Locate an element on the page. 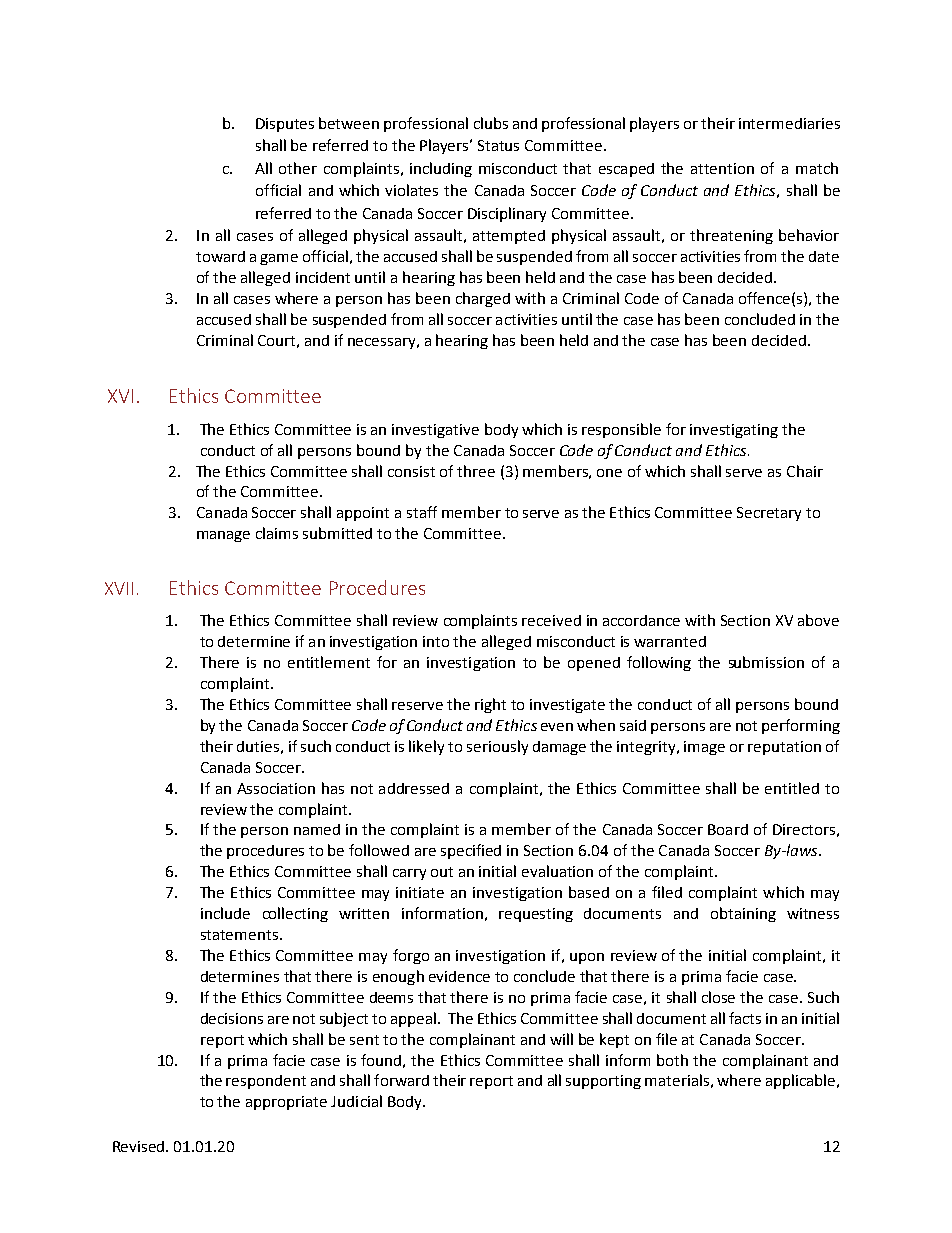  image is located at coordinates (704, 748).
